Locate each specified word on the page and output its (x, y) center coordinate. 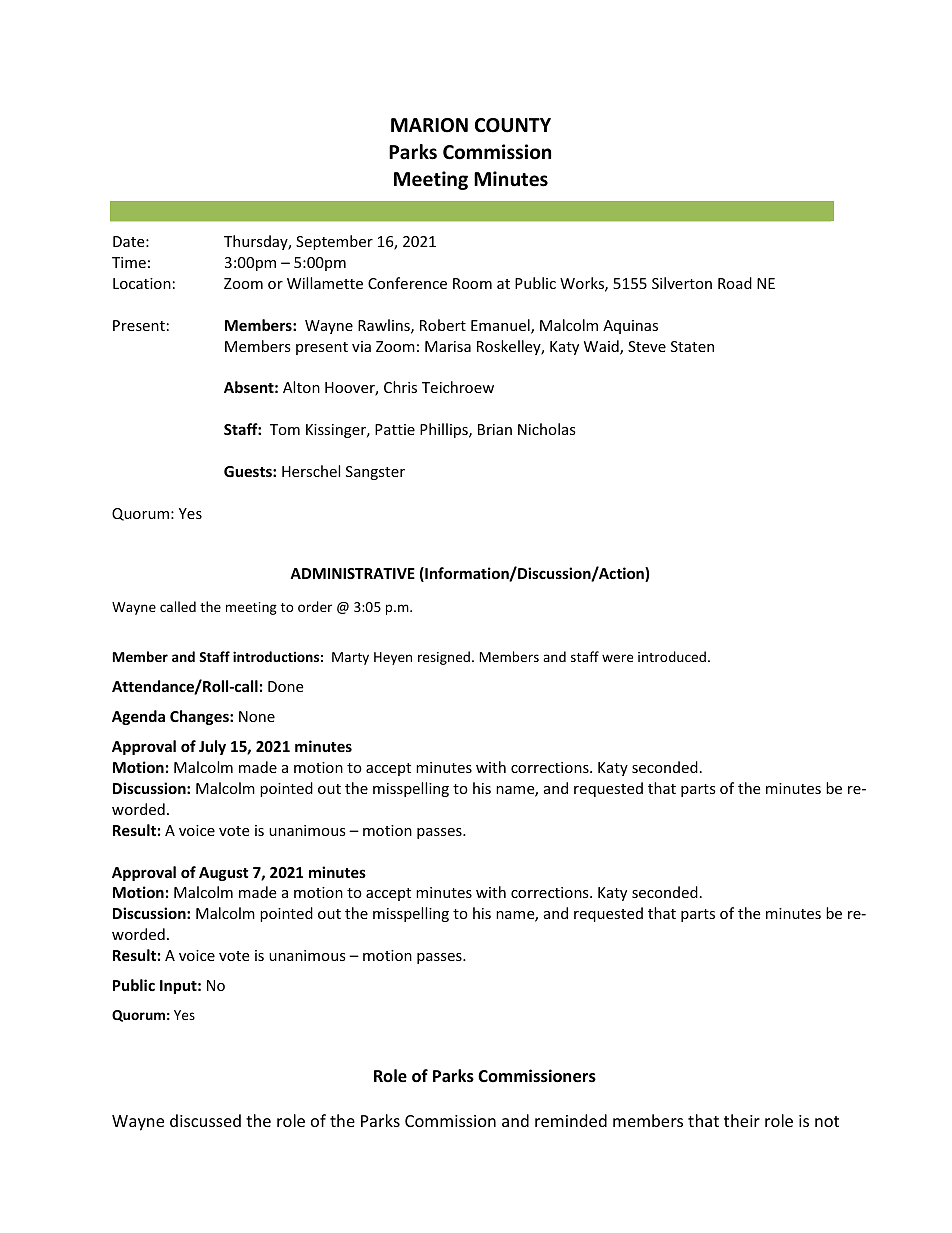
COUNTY (513, 125)
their (742, 1120)
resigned (444, 658)
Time (129, 262)
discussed (205, 1120)
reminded (571, 1120)
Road (735, 283)
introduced (672, 656)
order (315, 606)
